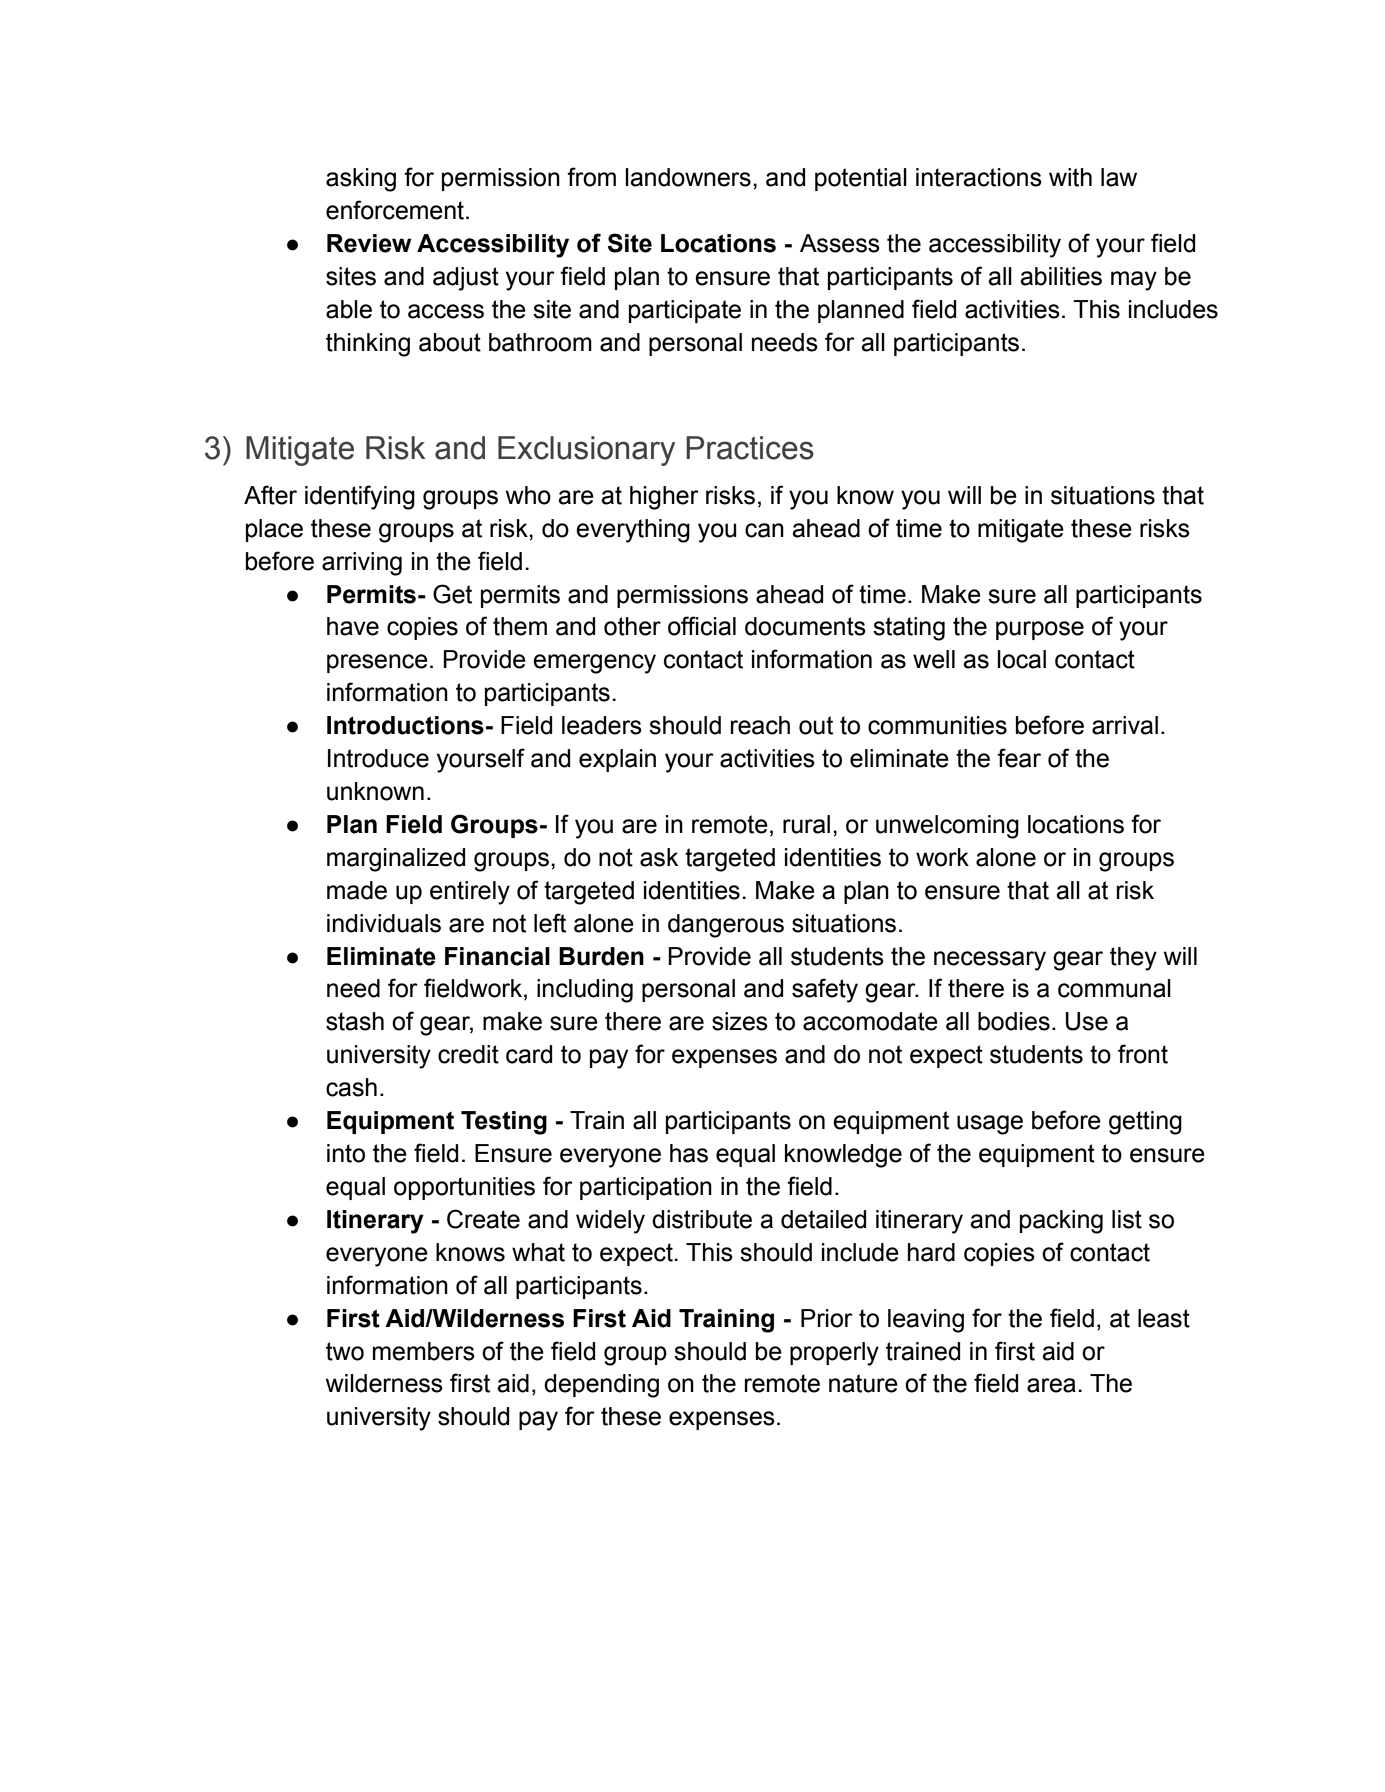  Describe the element at coordinates (1019, 758) in the document. I see `fear` at that location.
